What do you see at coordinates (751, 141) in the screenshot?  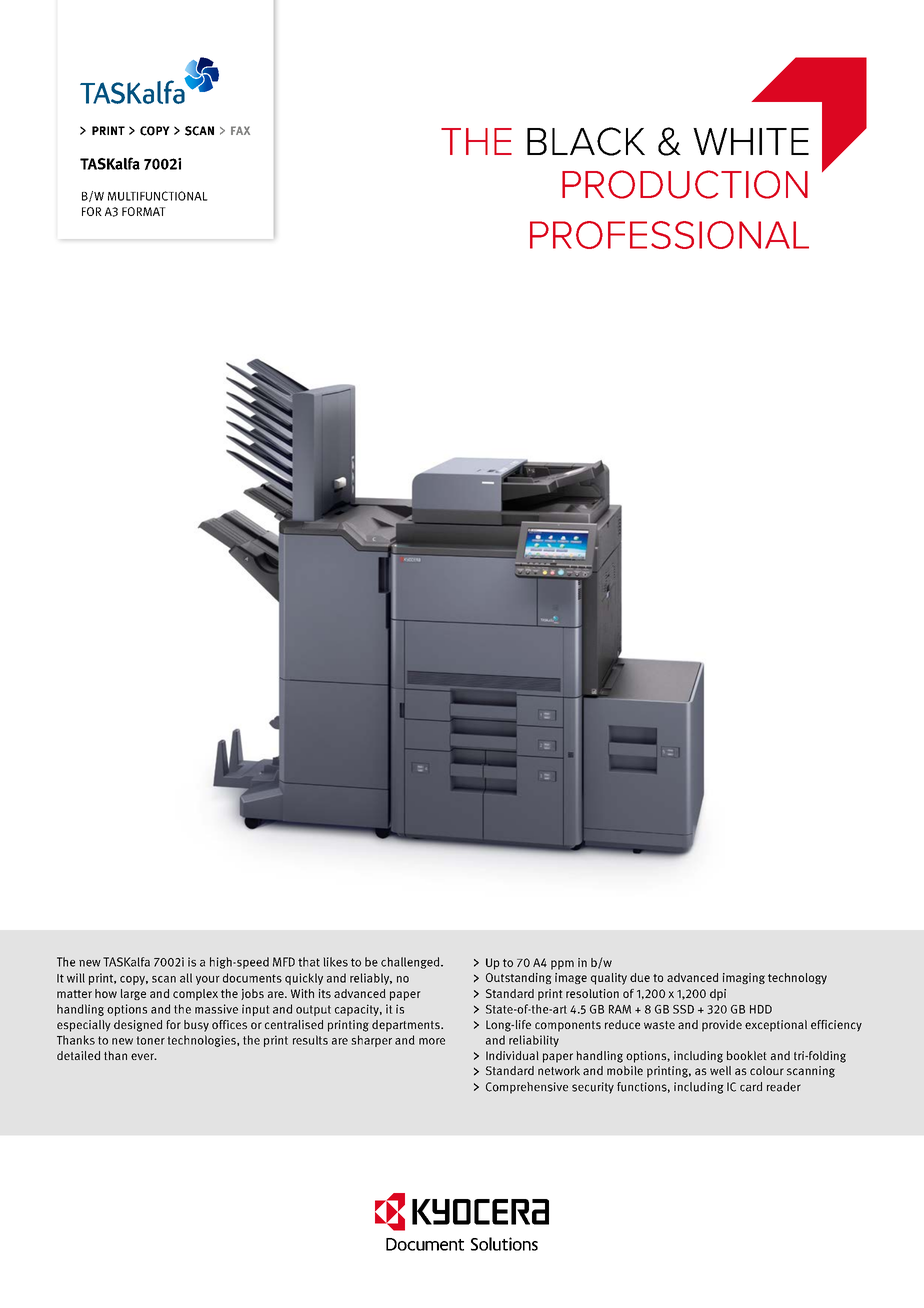 I see `WHITE` at bounding box center [751, 141].
